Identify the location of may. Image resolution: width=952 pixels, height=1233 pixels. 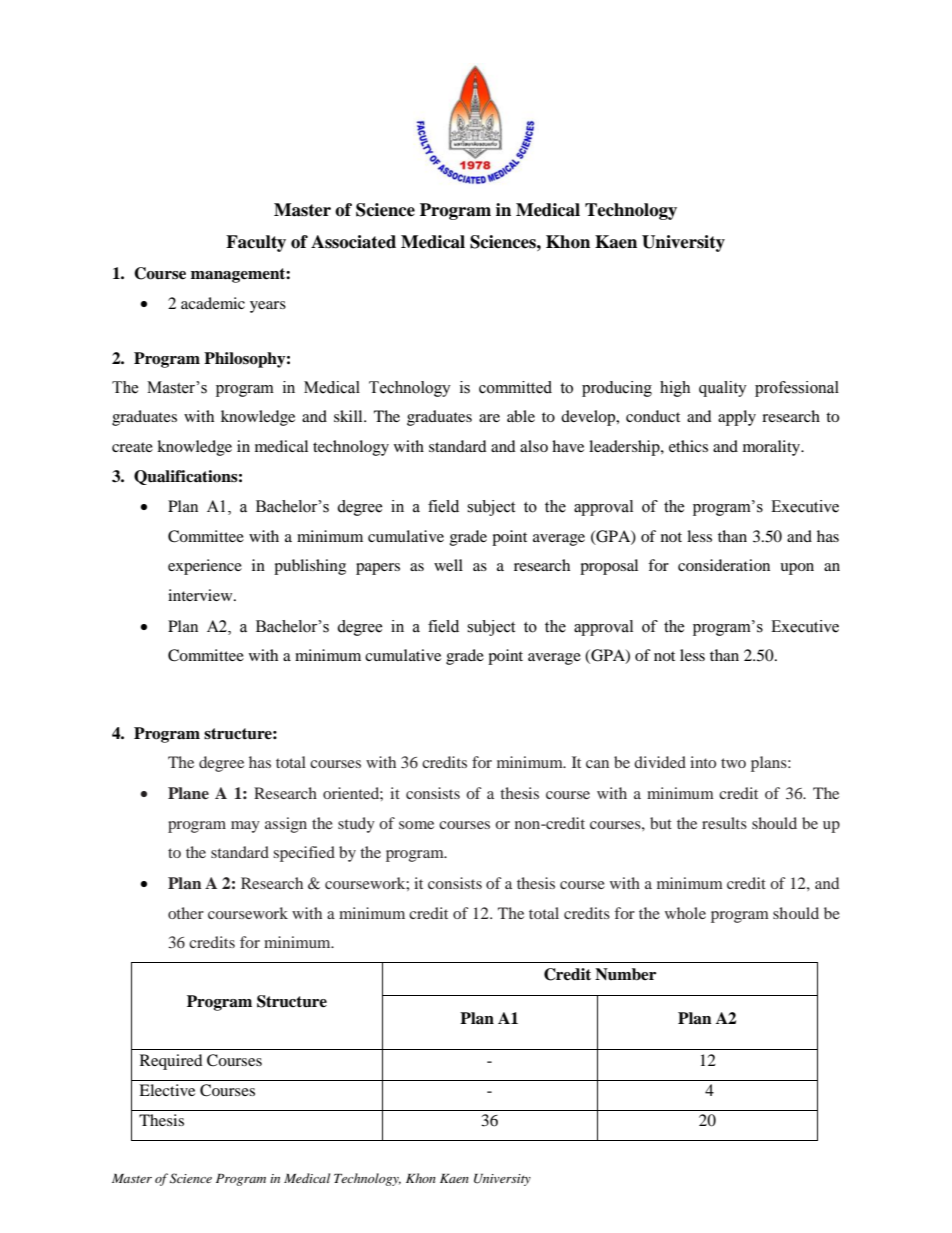
(245, 827).
